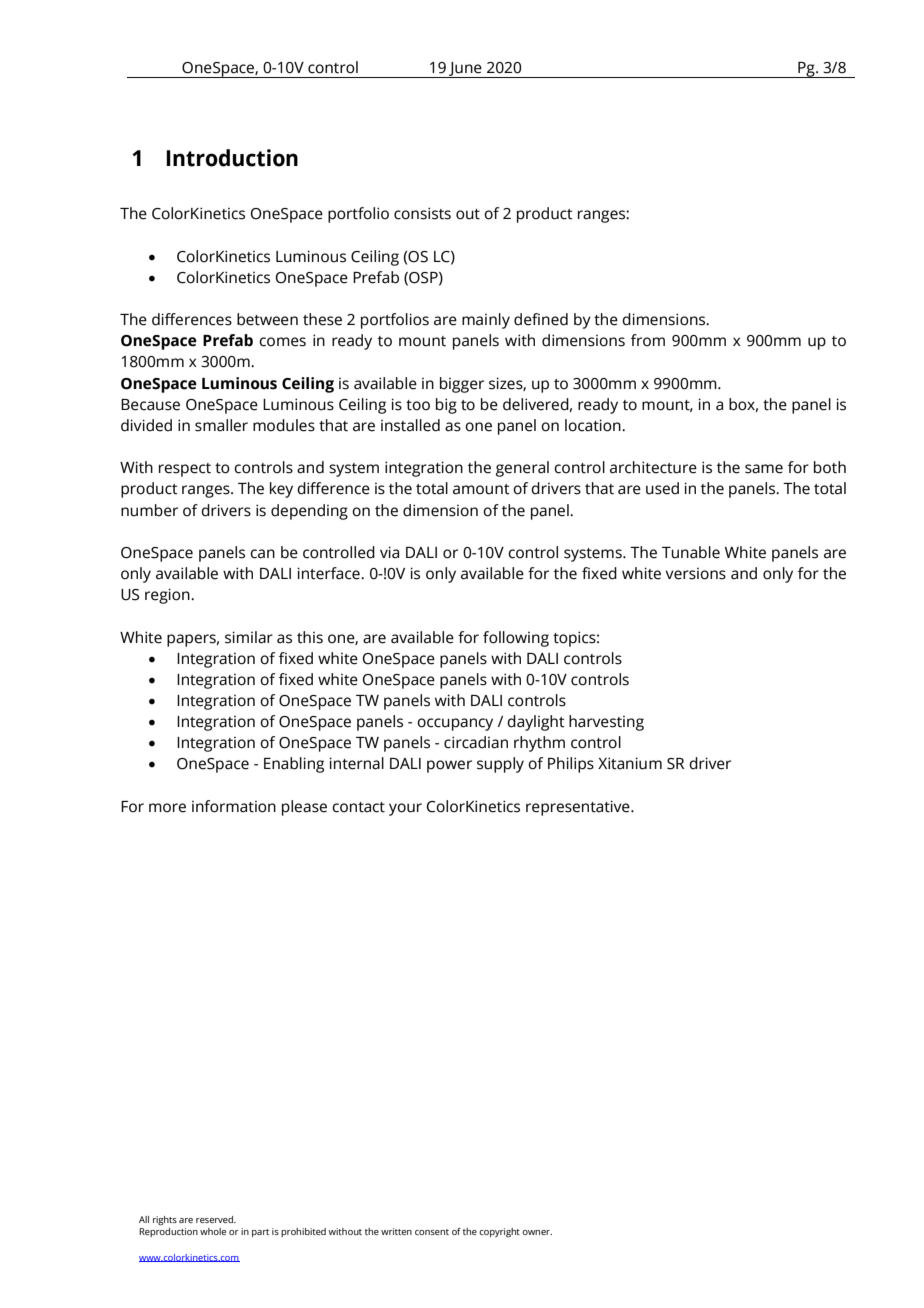  Describe the element at coordinates (462, 385) in the screenshot. I see `bigger` at that location.
